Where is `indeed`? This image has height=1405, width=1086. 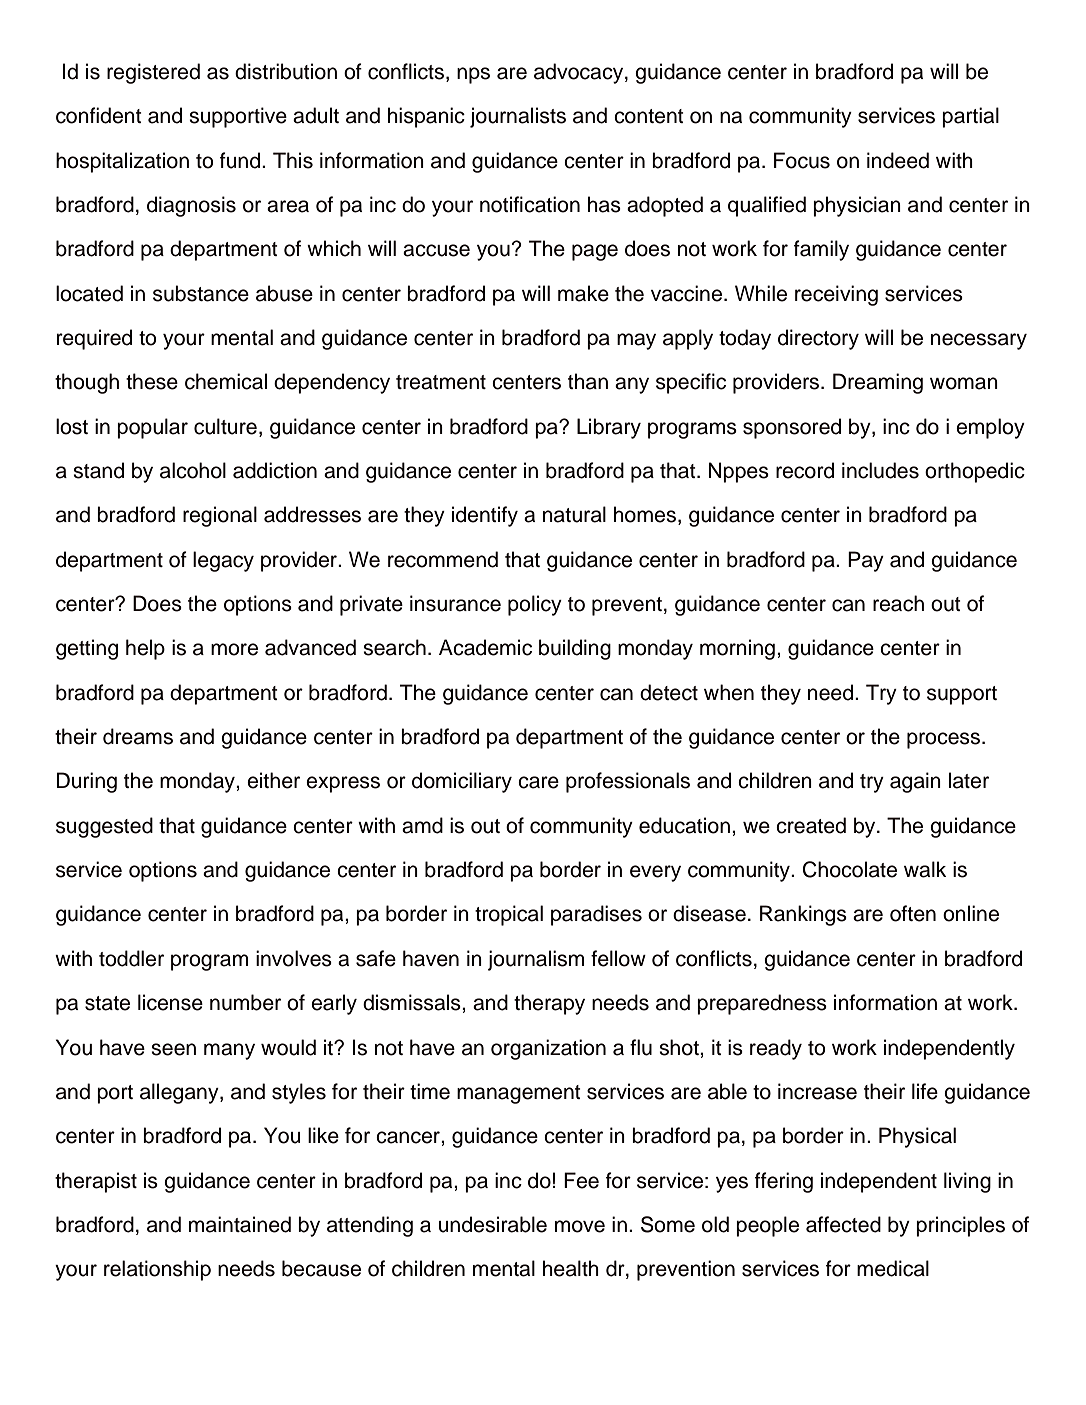 indeed is located at coordinates (898, 160).
